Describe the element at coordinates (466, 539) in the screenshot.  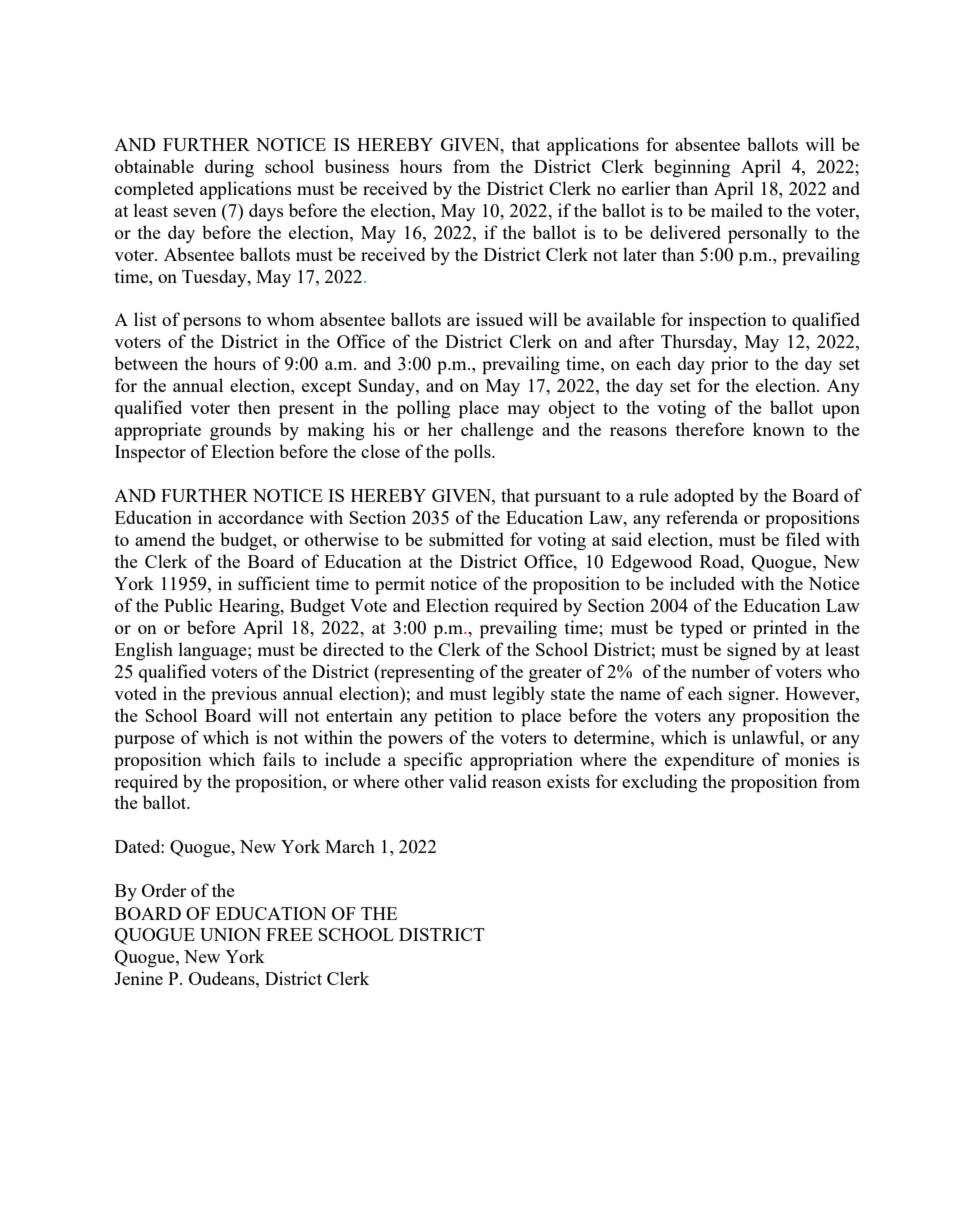
I see `submitted` at that location.
